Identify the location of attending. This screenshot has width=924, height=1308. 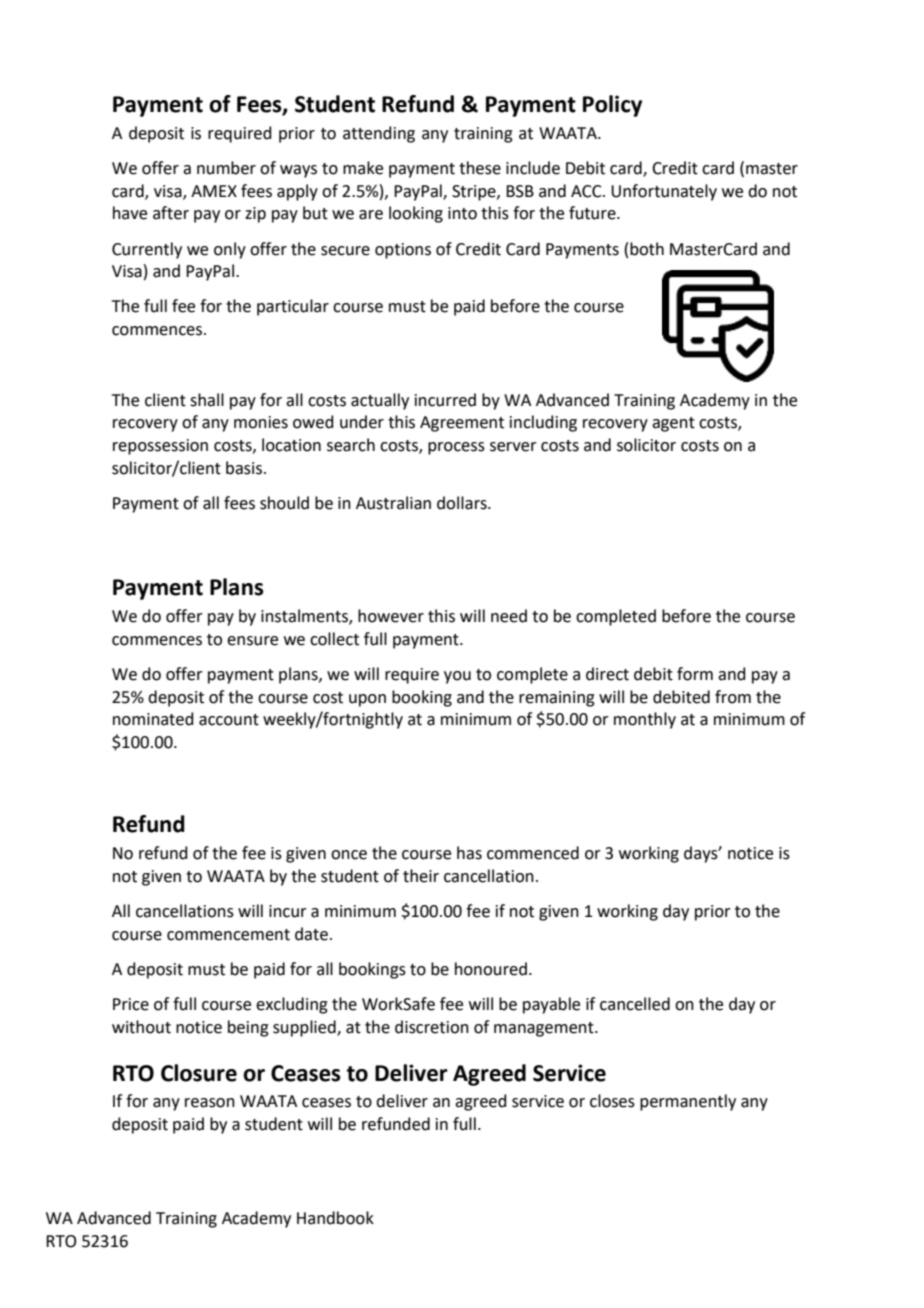
(379, 134).
